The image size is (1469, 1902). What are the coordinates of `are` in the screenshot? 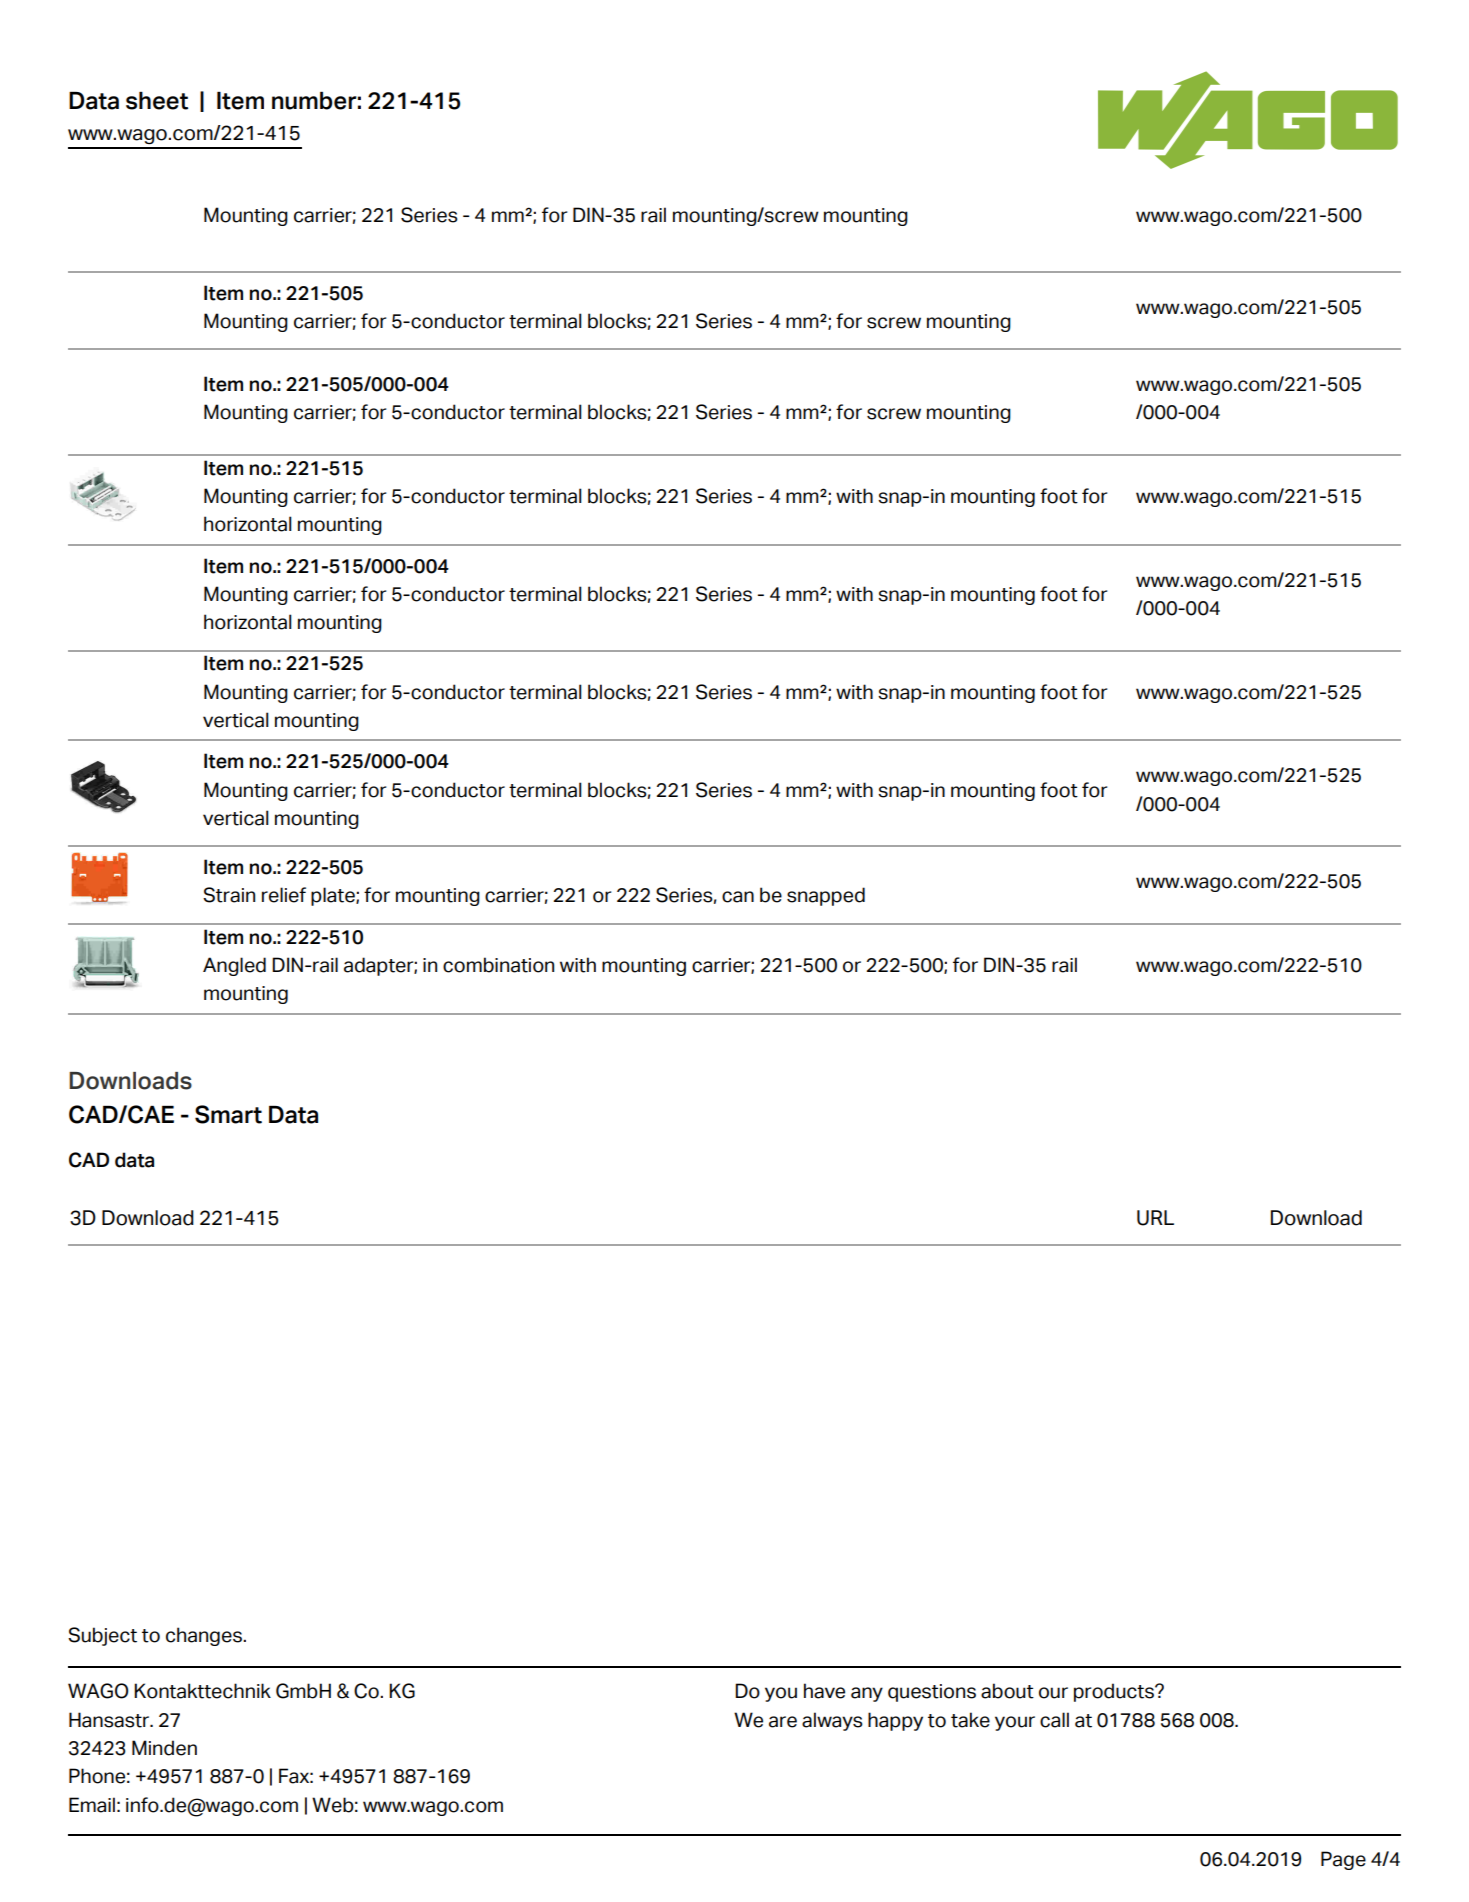 It's located at (783, 1722).
